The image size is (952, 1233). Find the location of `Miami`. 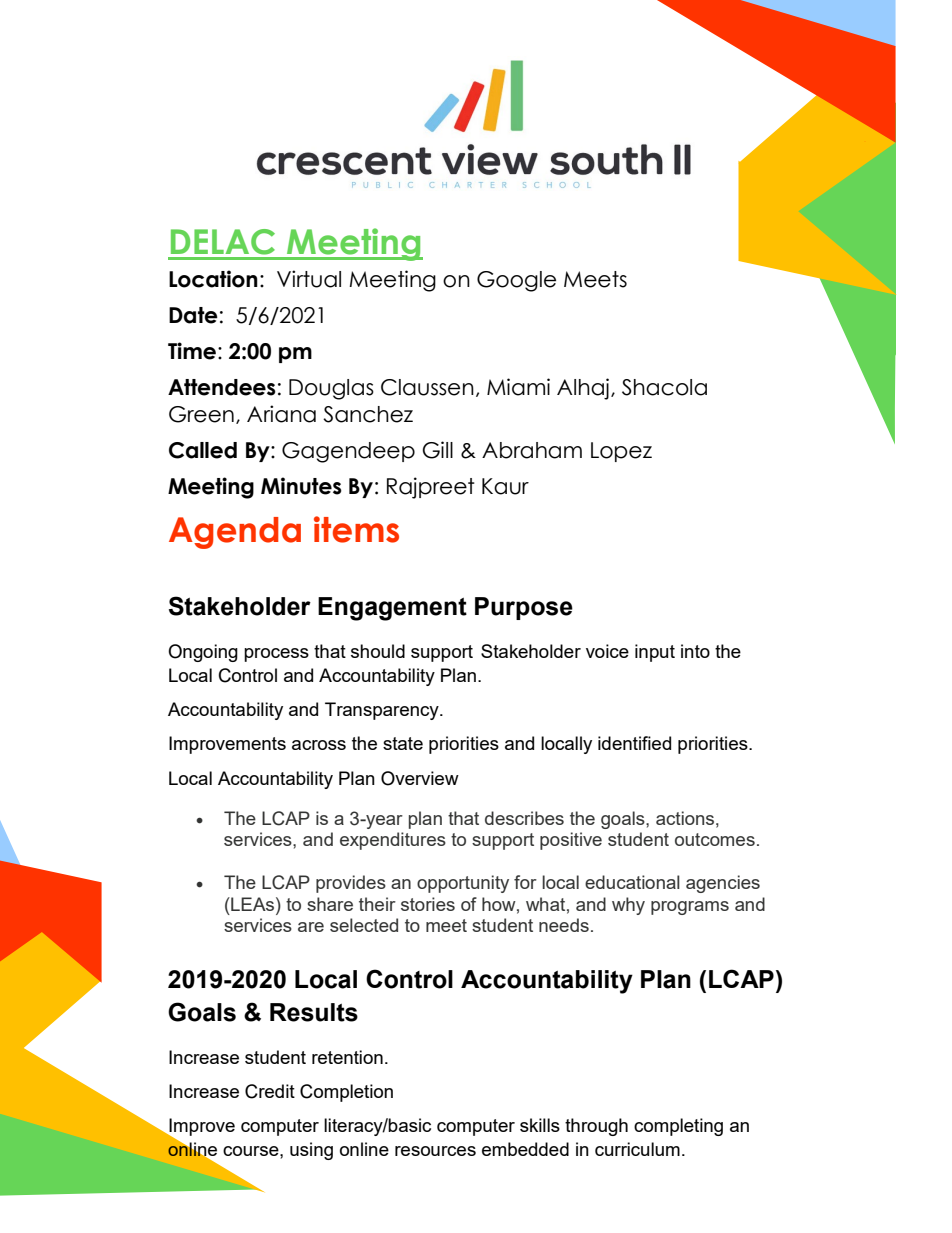

Miami is located at coordinates (518, 387).
